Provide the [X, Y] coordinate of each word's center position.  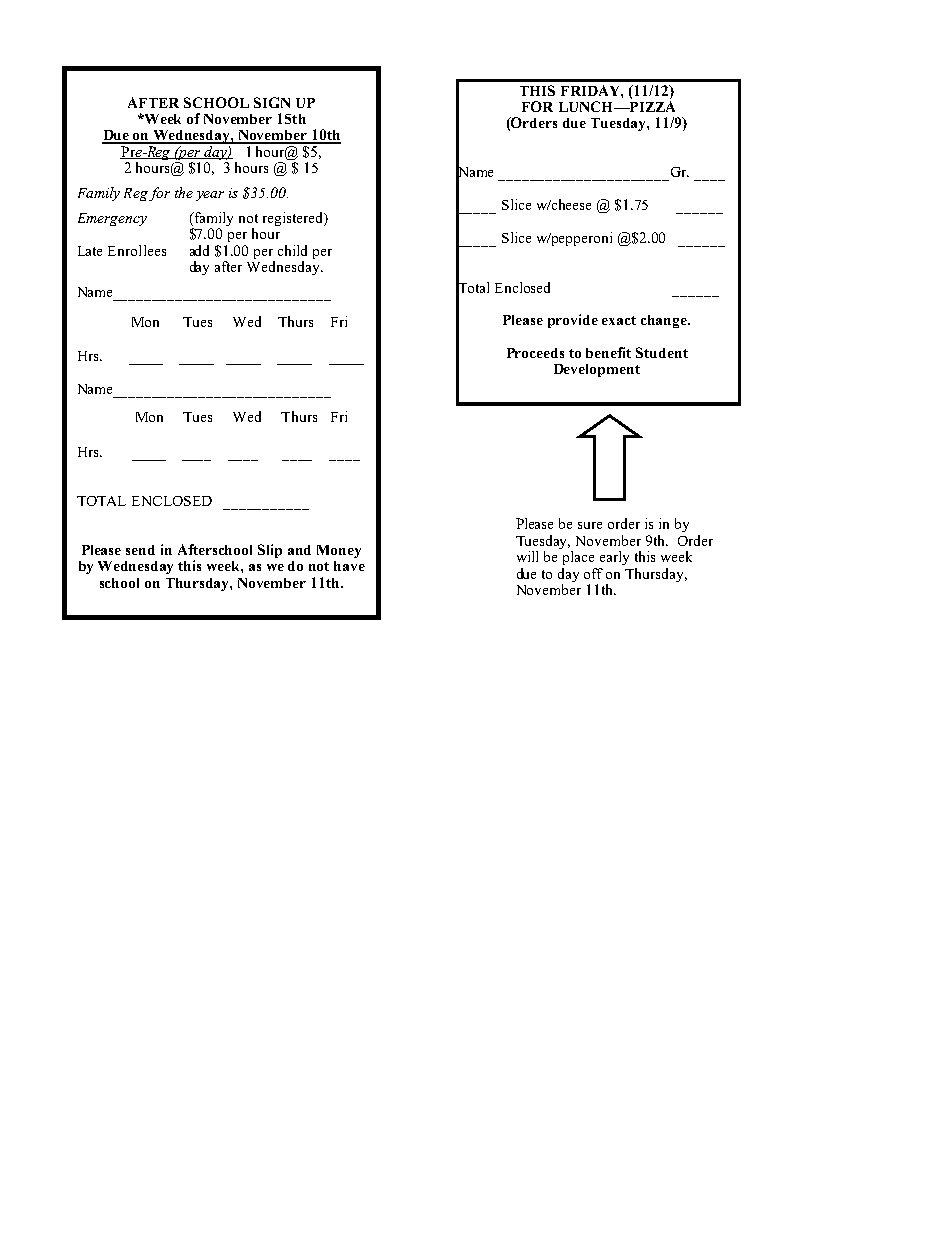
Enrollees [137, 250]
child [292, 250]
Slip [270, 551]
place [578, 558]
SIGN [272, 102]
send [140, 550]
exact [619, 320]
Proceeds [535, 353]
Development [597, 370]
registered [294, 219]
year [210, 196]
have [349, 566]
